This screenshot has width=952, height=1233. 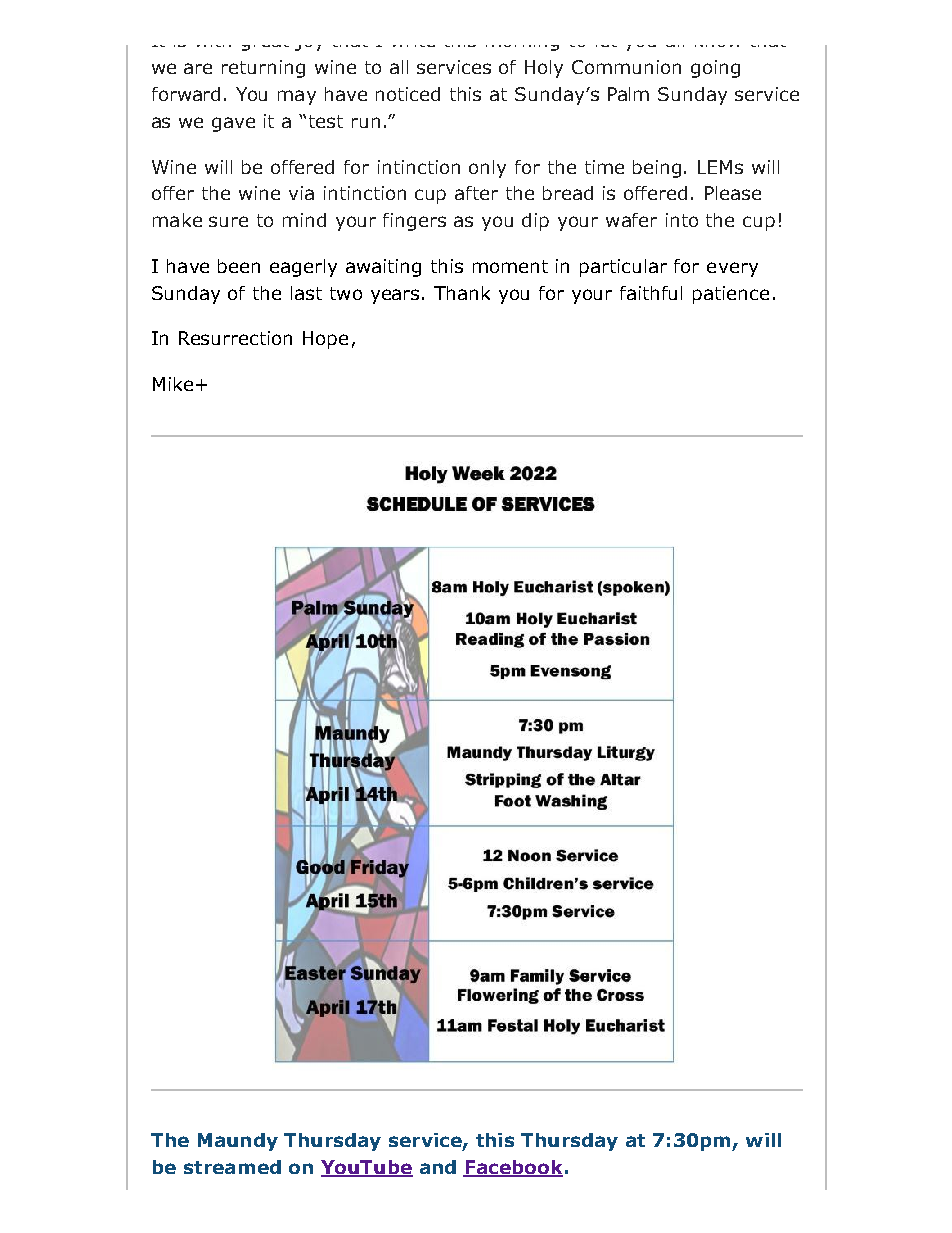 What do you see at coordinates (238, 1142) in the screenshot?
I see `Maundy` at bounding box center [238, 1142].
